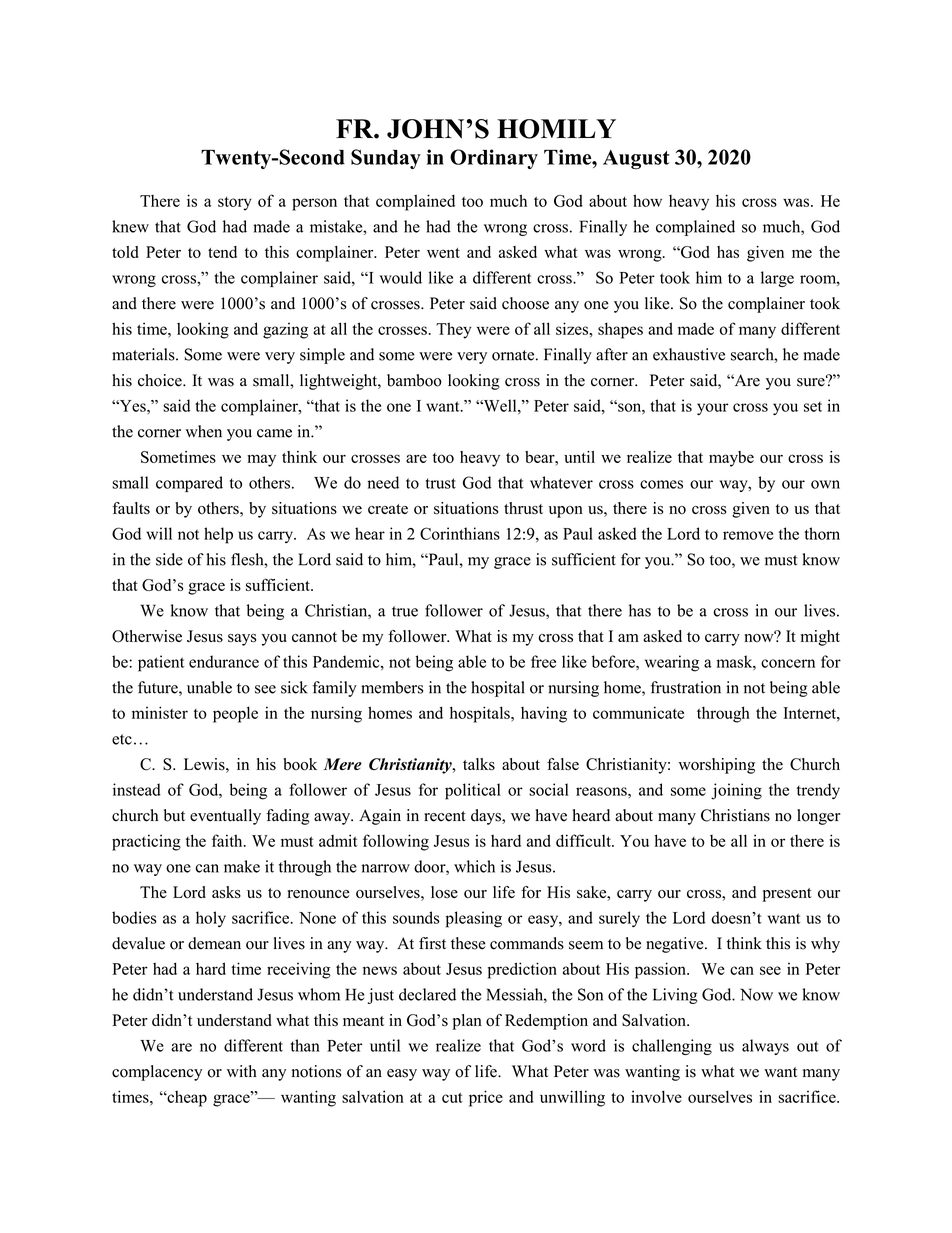  Describe the element at coordinates (712, 409) in the screenshot. I see `your` at that location.
